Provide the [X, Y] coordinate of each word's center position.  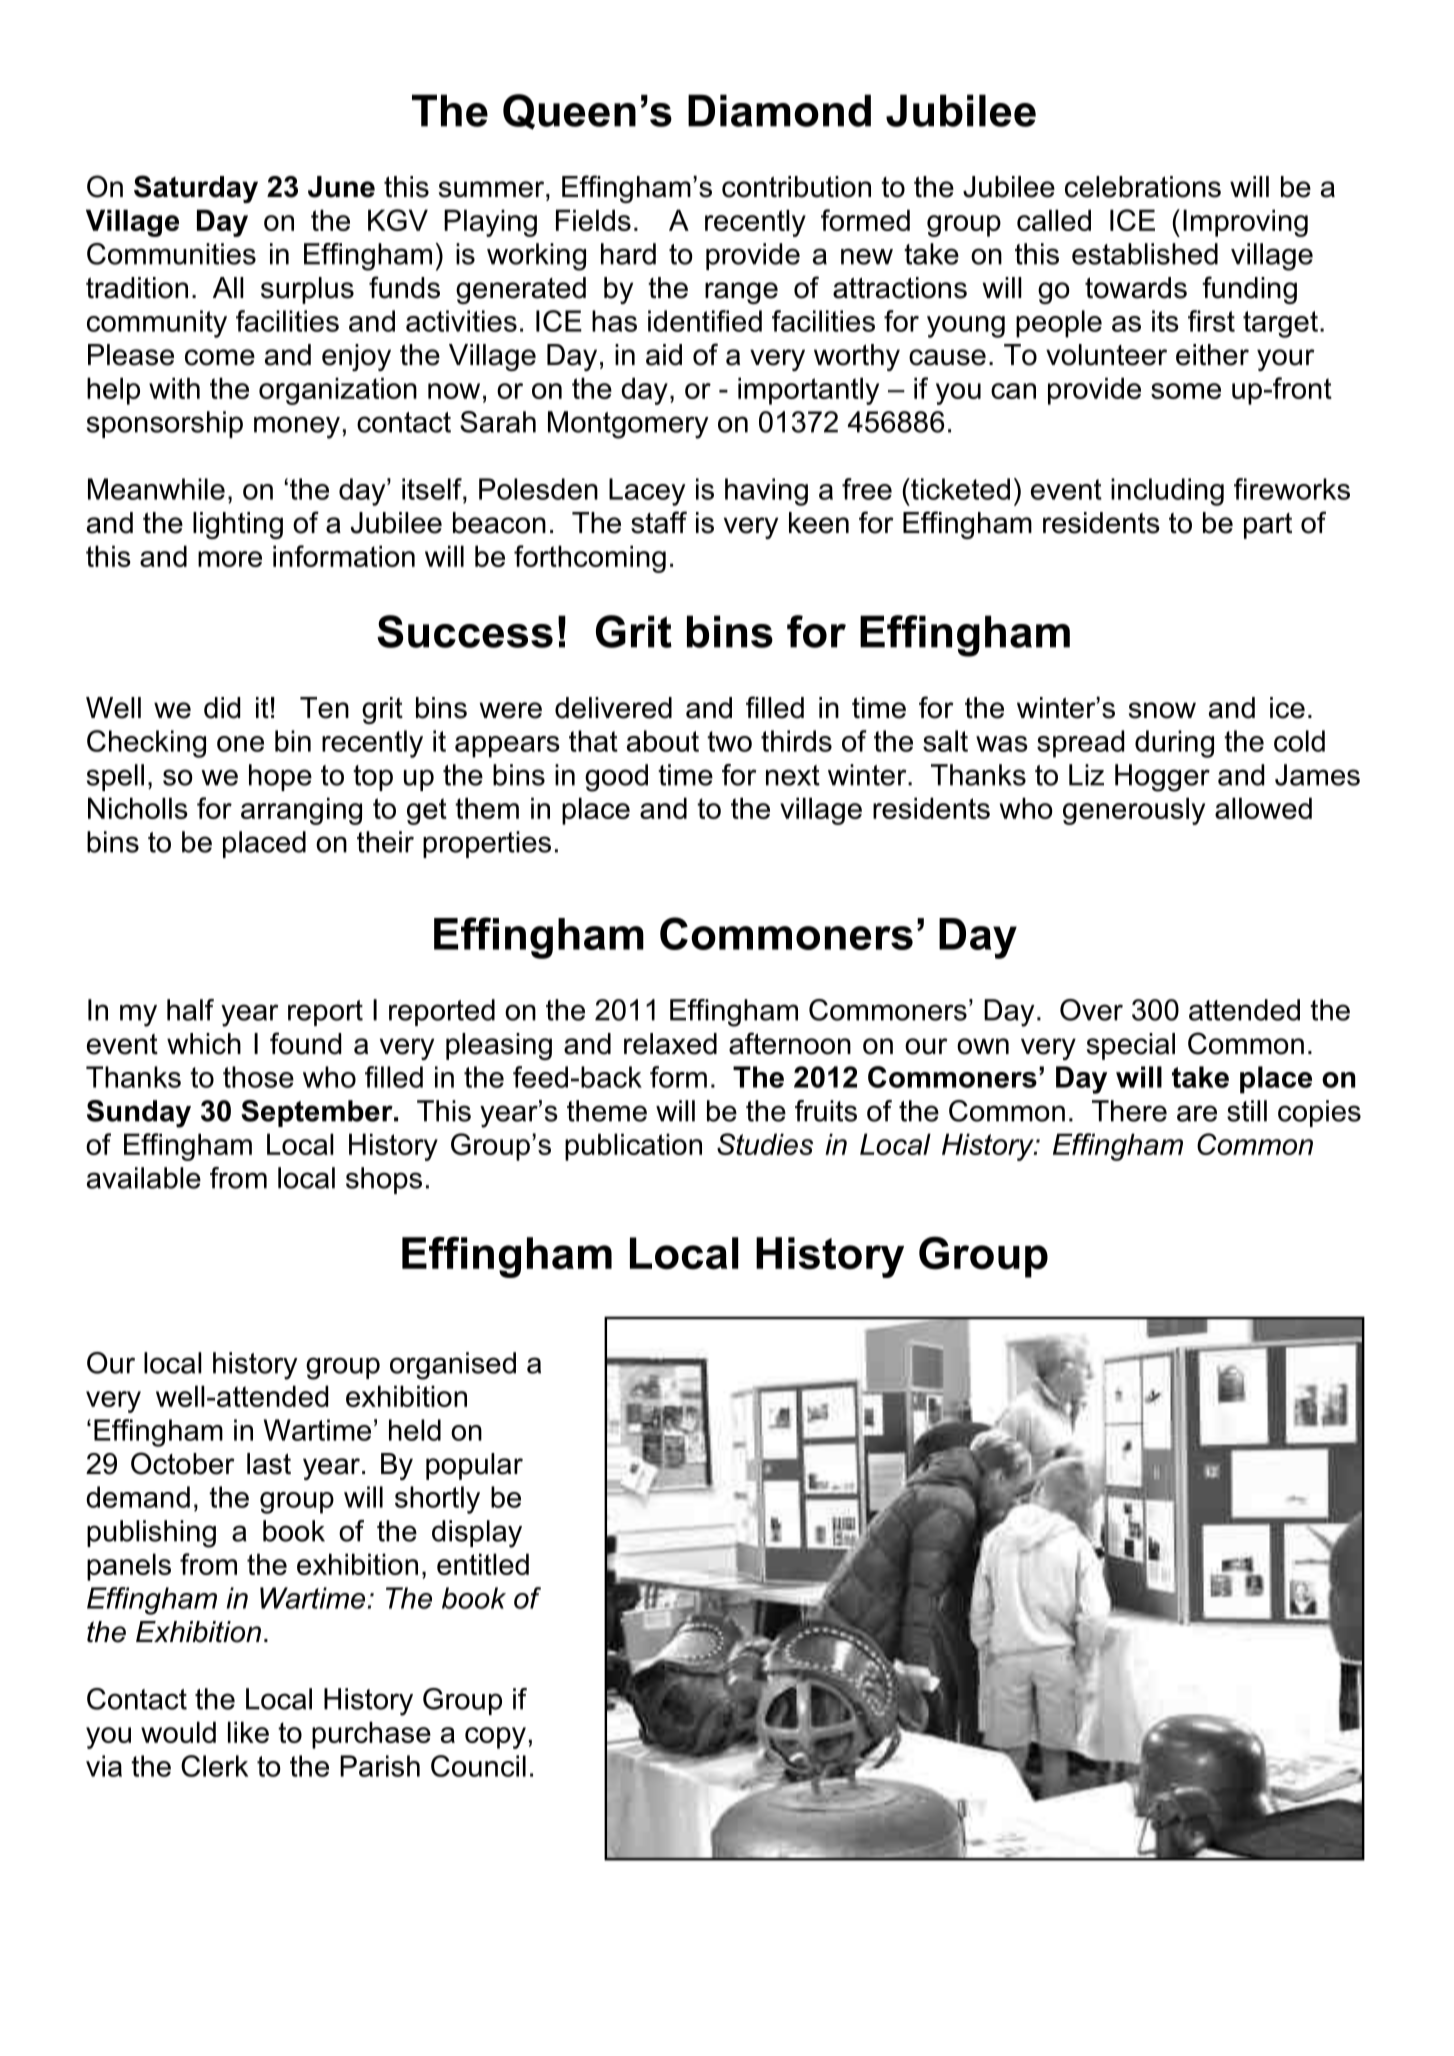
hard [628, 254]
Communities [171, 254]
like [248, 1732]
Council [478, 1766]
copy [495, 1738]
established [1145, 254]
